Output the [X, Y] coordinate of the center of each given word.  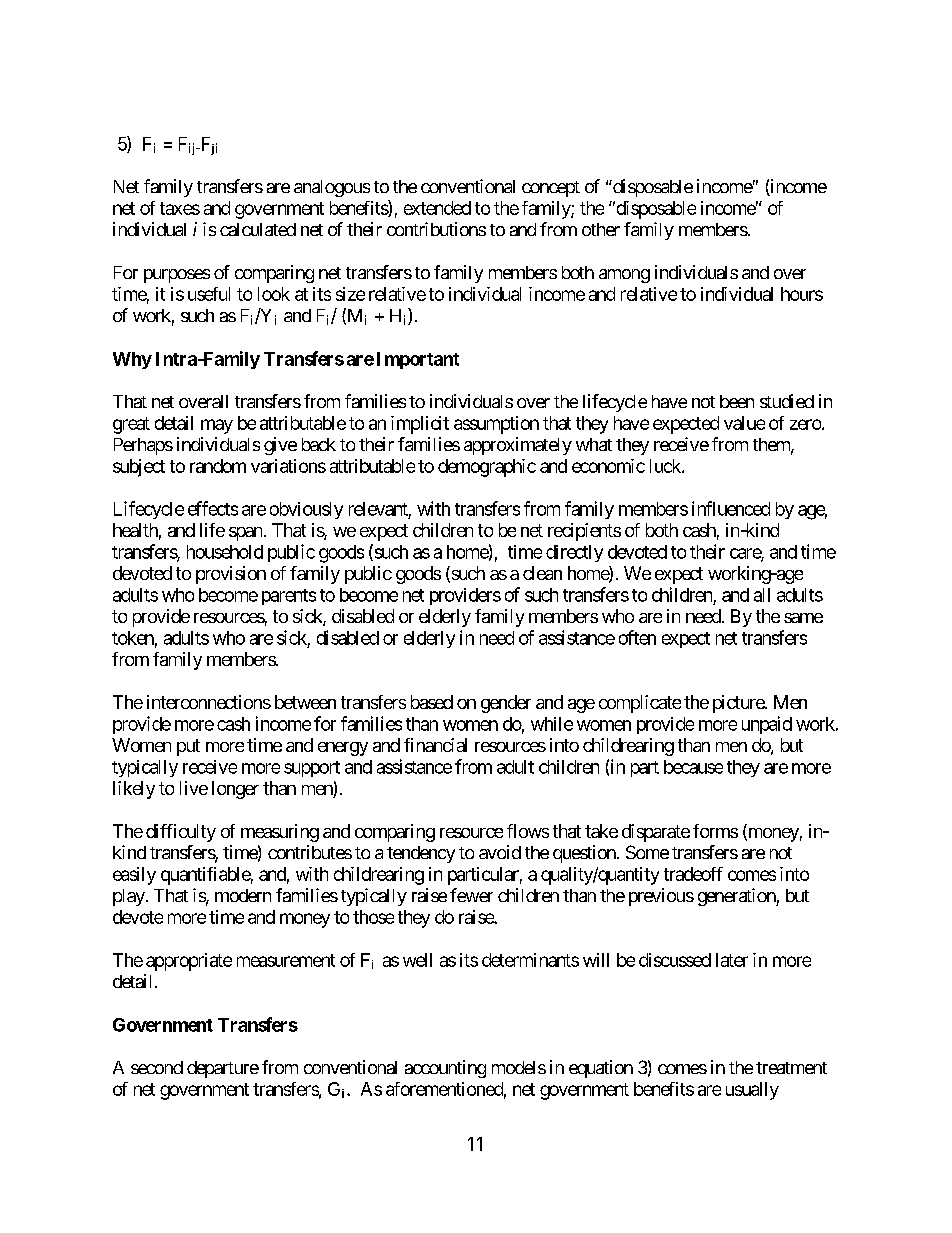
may [217, 426]
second [157, 1067]
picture [739, 704]
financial [435, 745]
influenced [731, 508]
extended [437, 208]
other [601, 229]
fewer [471, 895]
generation [737, 897]
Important [418, 360]
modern [243, 895]
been [737, 401]
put [188, 747]
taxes [180, 208]
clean [542, 573]
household [225, 552]
